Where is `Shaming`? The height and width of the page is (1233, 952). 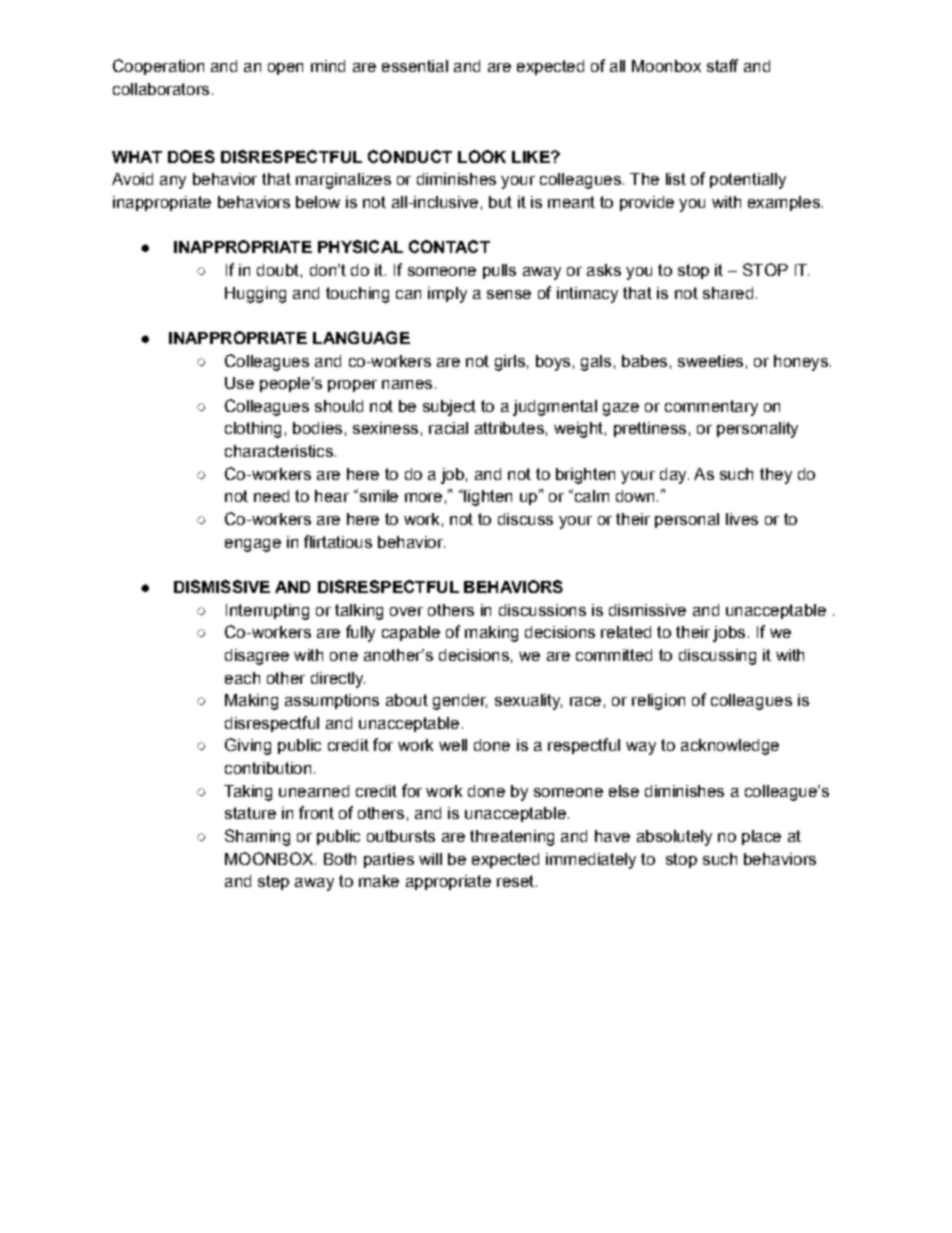 Shaming is located at coordinates (257, 837).
